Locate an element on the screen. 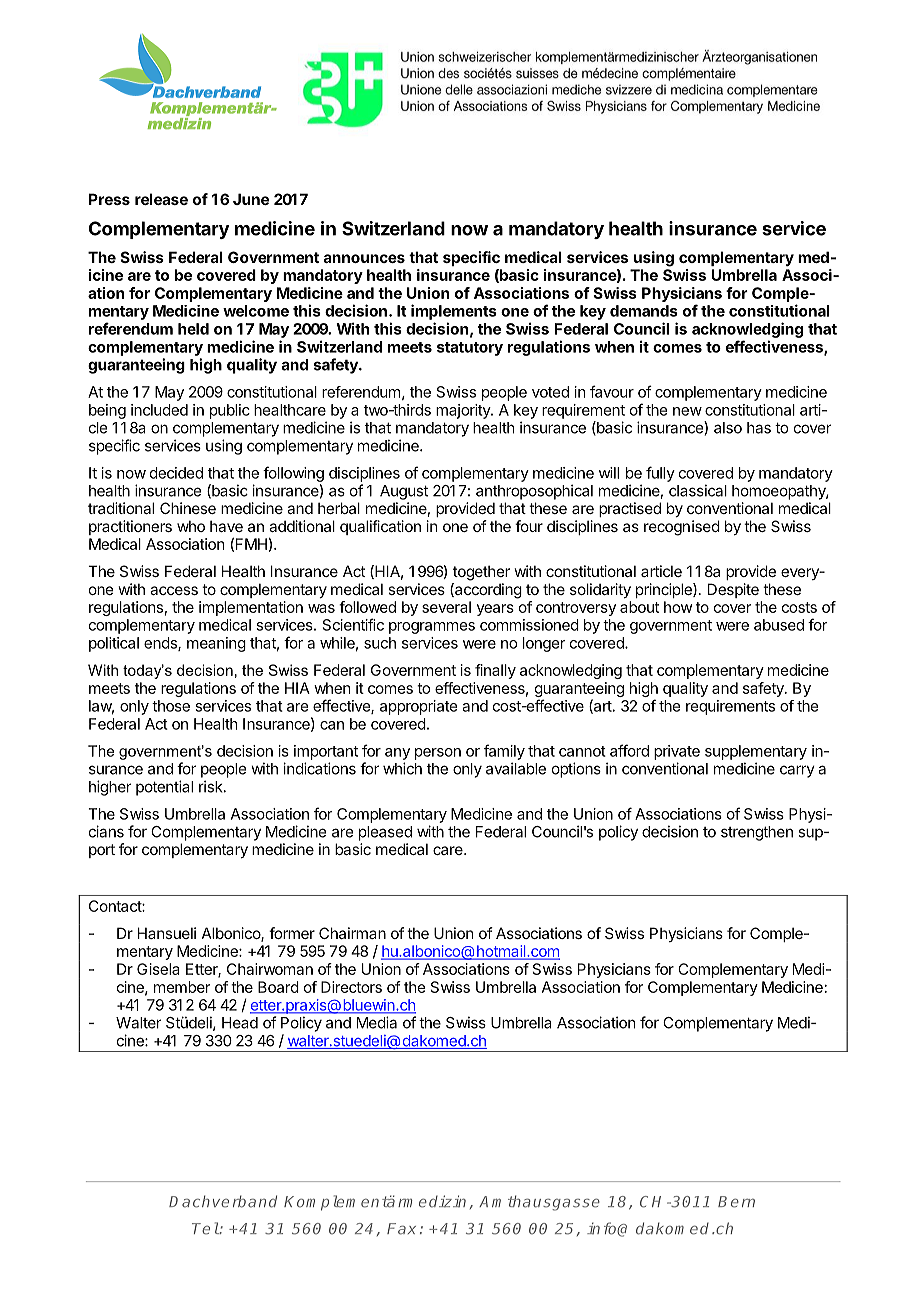  Chairman is located at coordinates (352, 933).
